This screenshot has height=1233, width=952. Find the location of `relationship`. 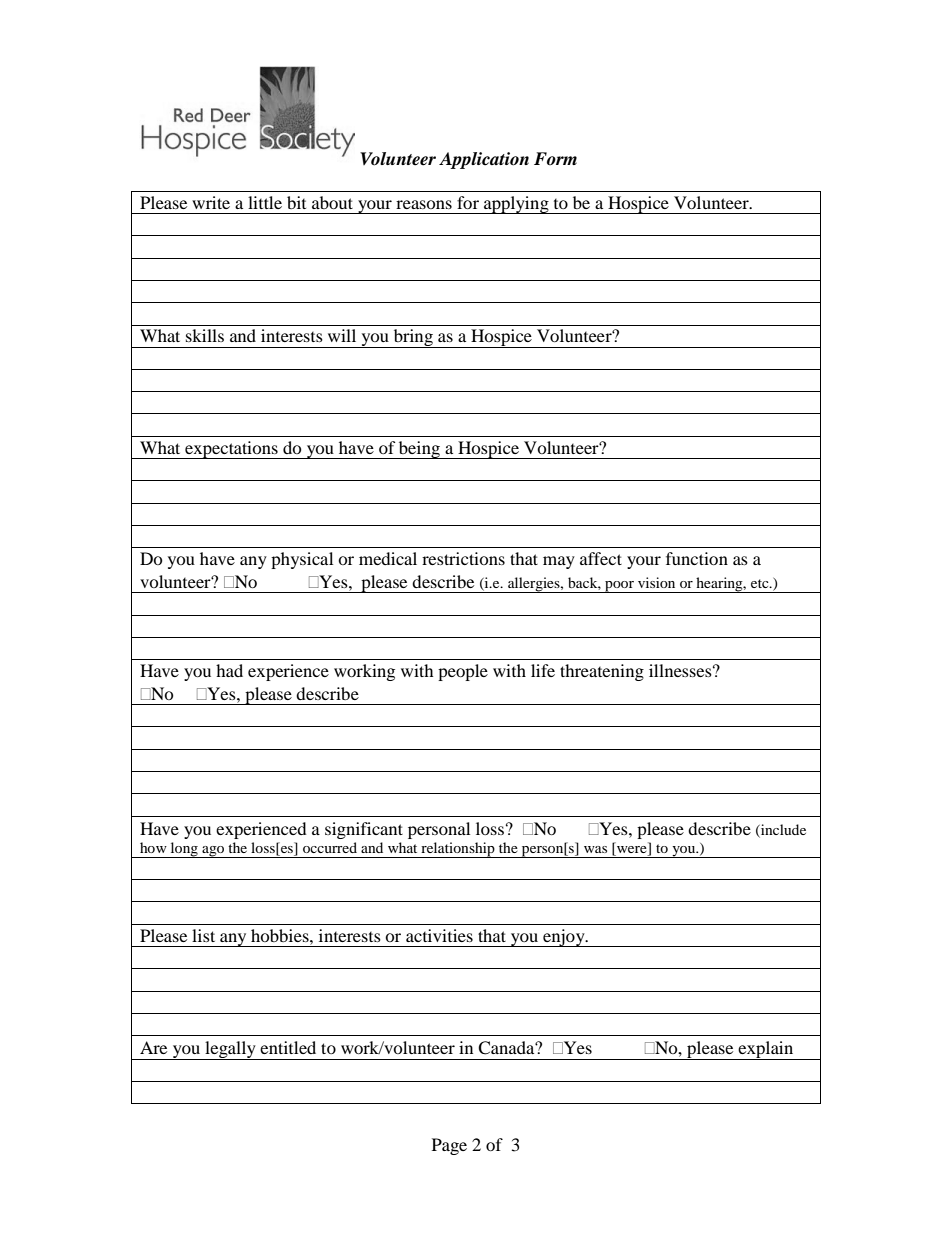

relationship is located at coordinates (458, 850).
